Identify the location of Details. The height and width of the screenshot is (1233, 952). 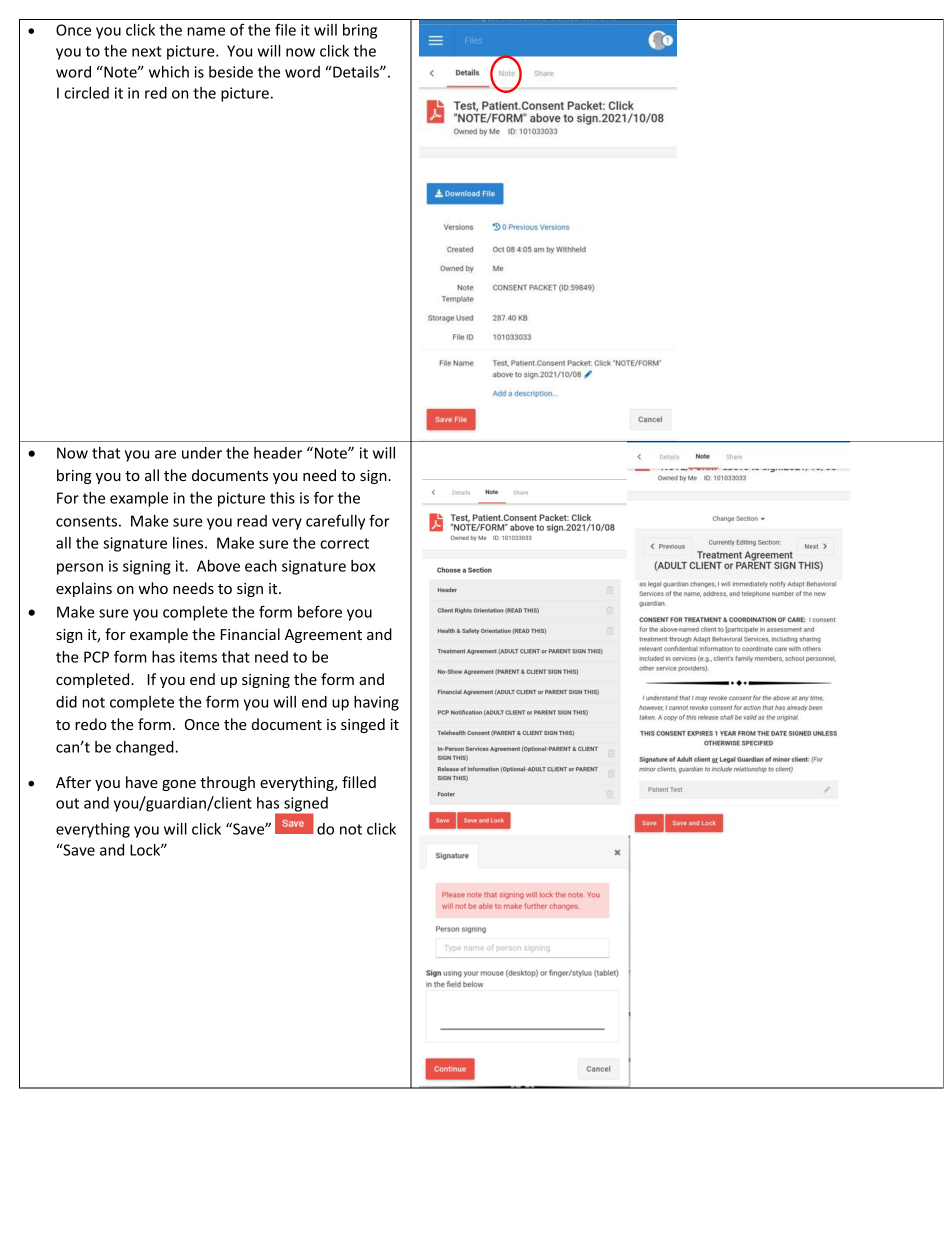
(356, 72).
